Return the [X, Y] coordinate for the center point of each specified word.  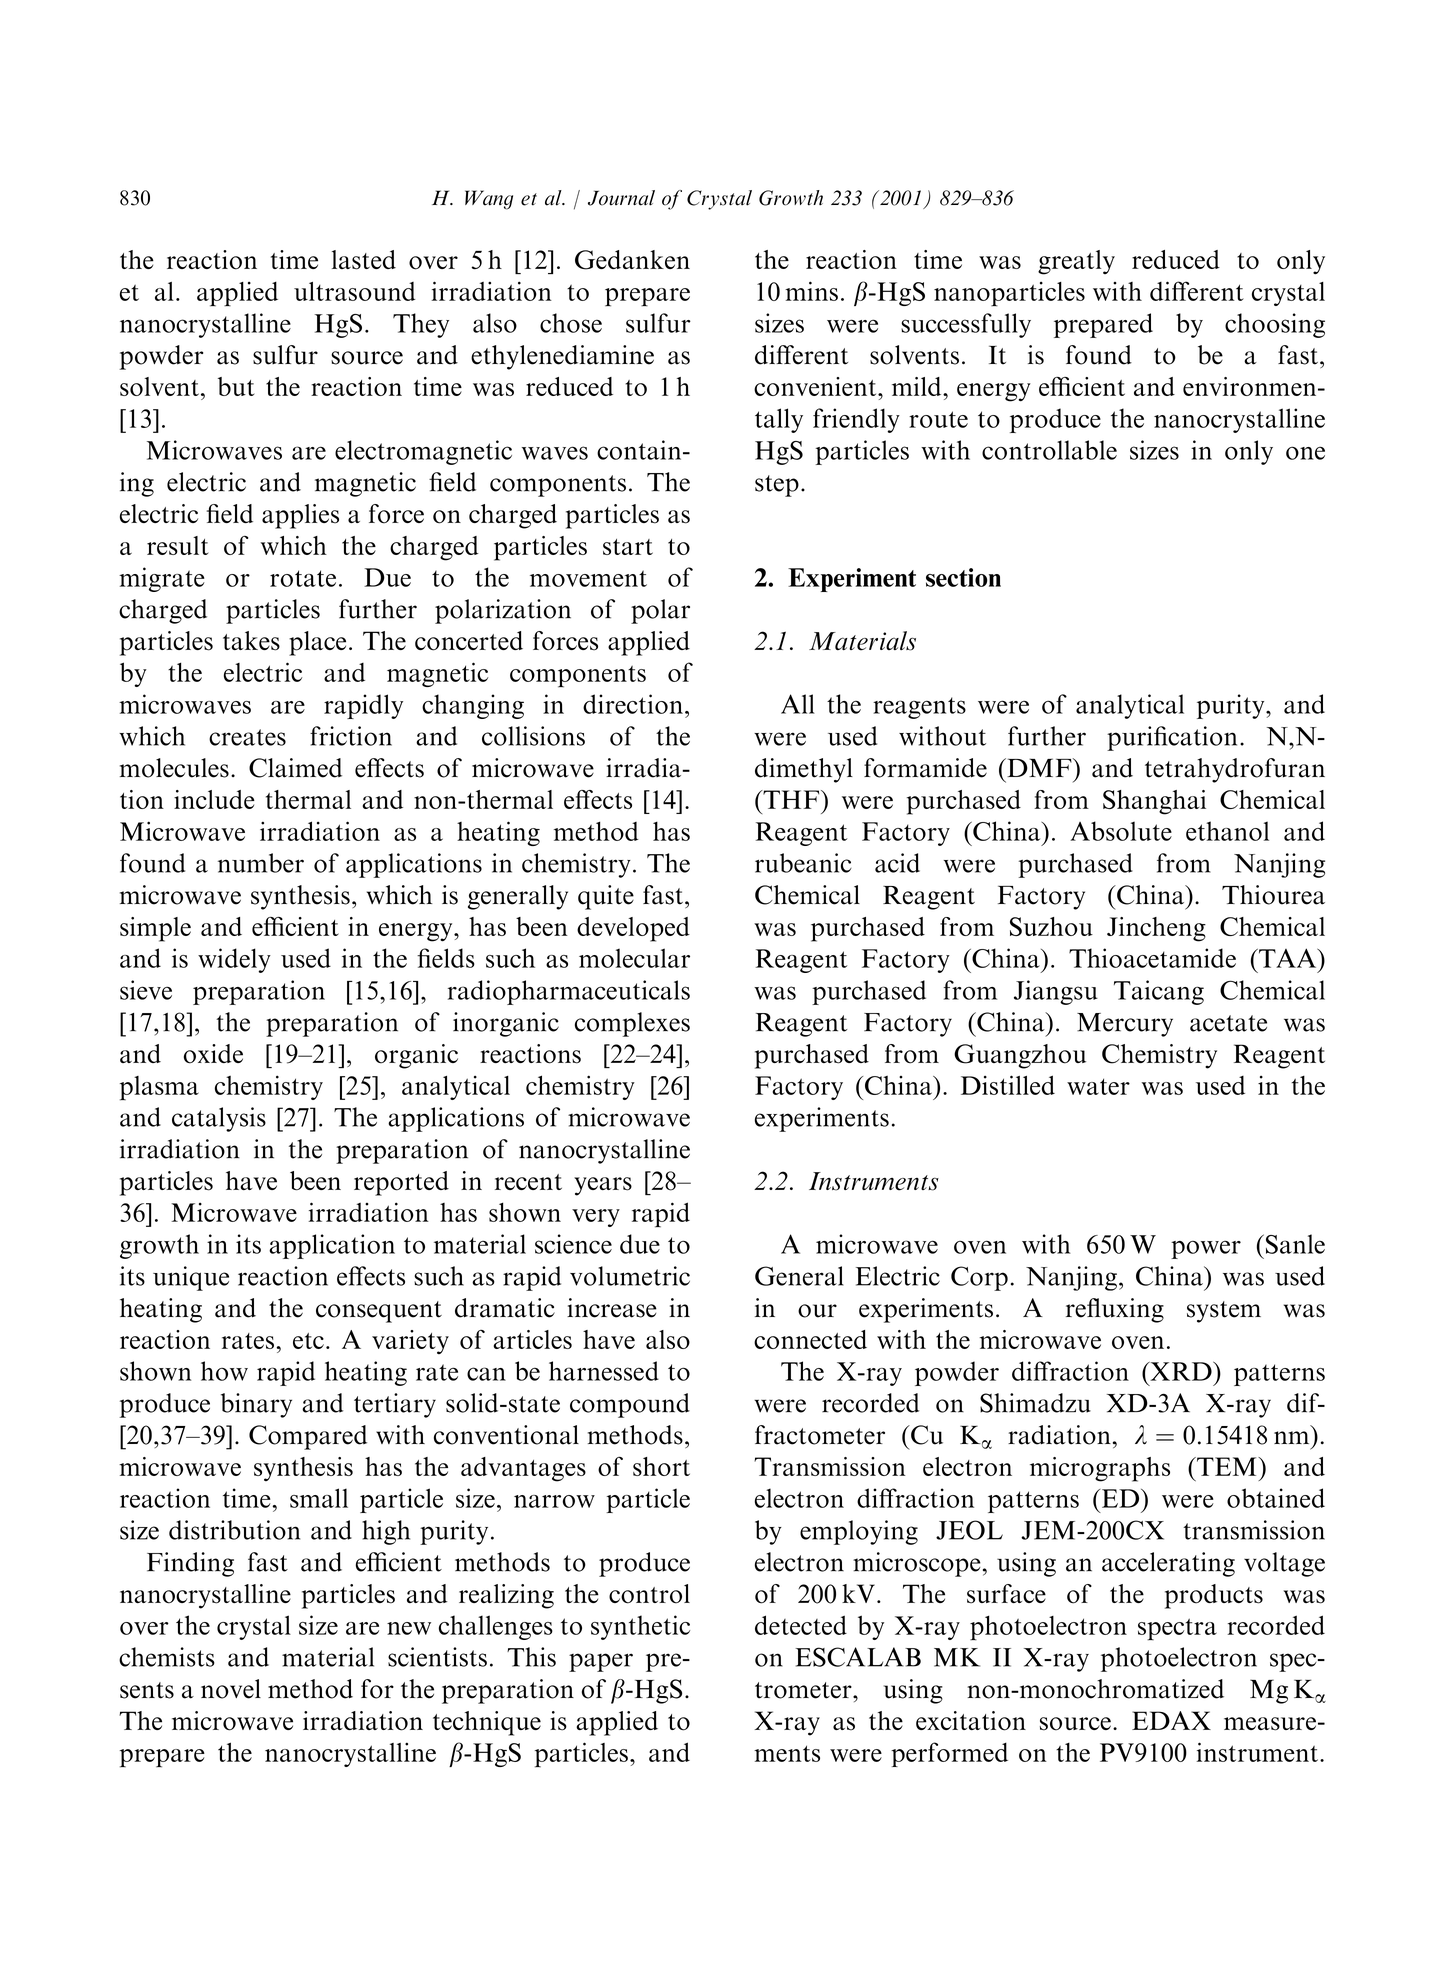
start [628, 547]
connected [810, 1339]
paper [601, 1662]
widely [234, 960]
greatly [1076, 262]
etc [308, 1341]
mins [811, 291]
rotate [303, 578]
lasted [364, 260]
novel [231, 1689]
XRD [1181, 1371]
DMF [1039, 767]
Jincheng [1156, 929]
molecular [634, 958]
